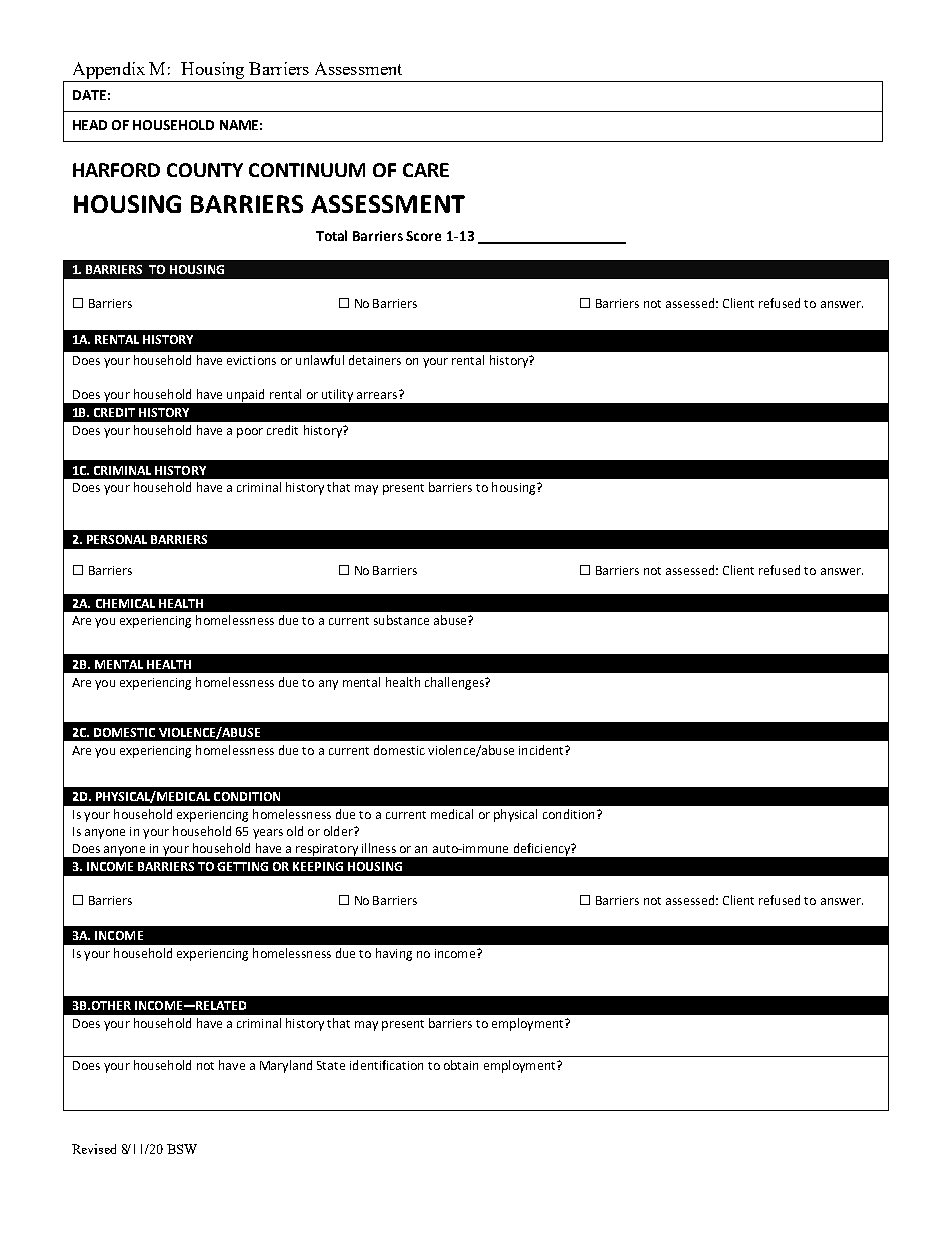  Describe the element at coordinates (94, 1149) in the screenshot. I see `Revised` at that location.
